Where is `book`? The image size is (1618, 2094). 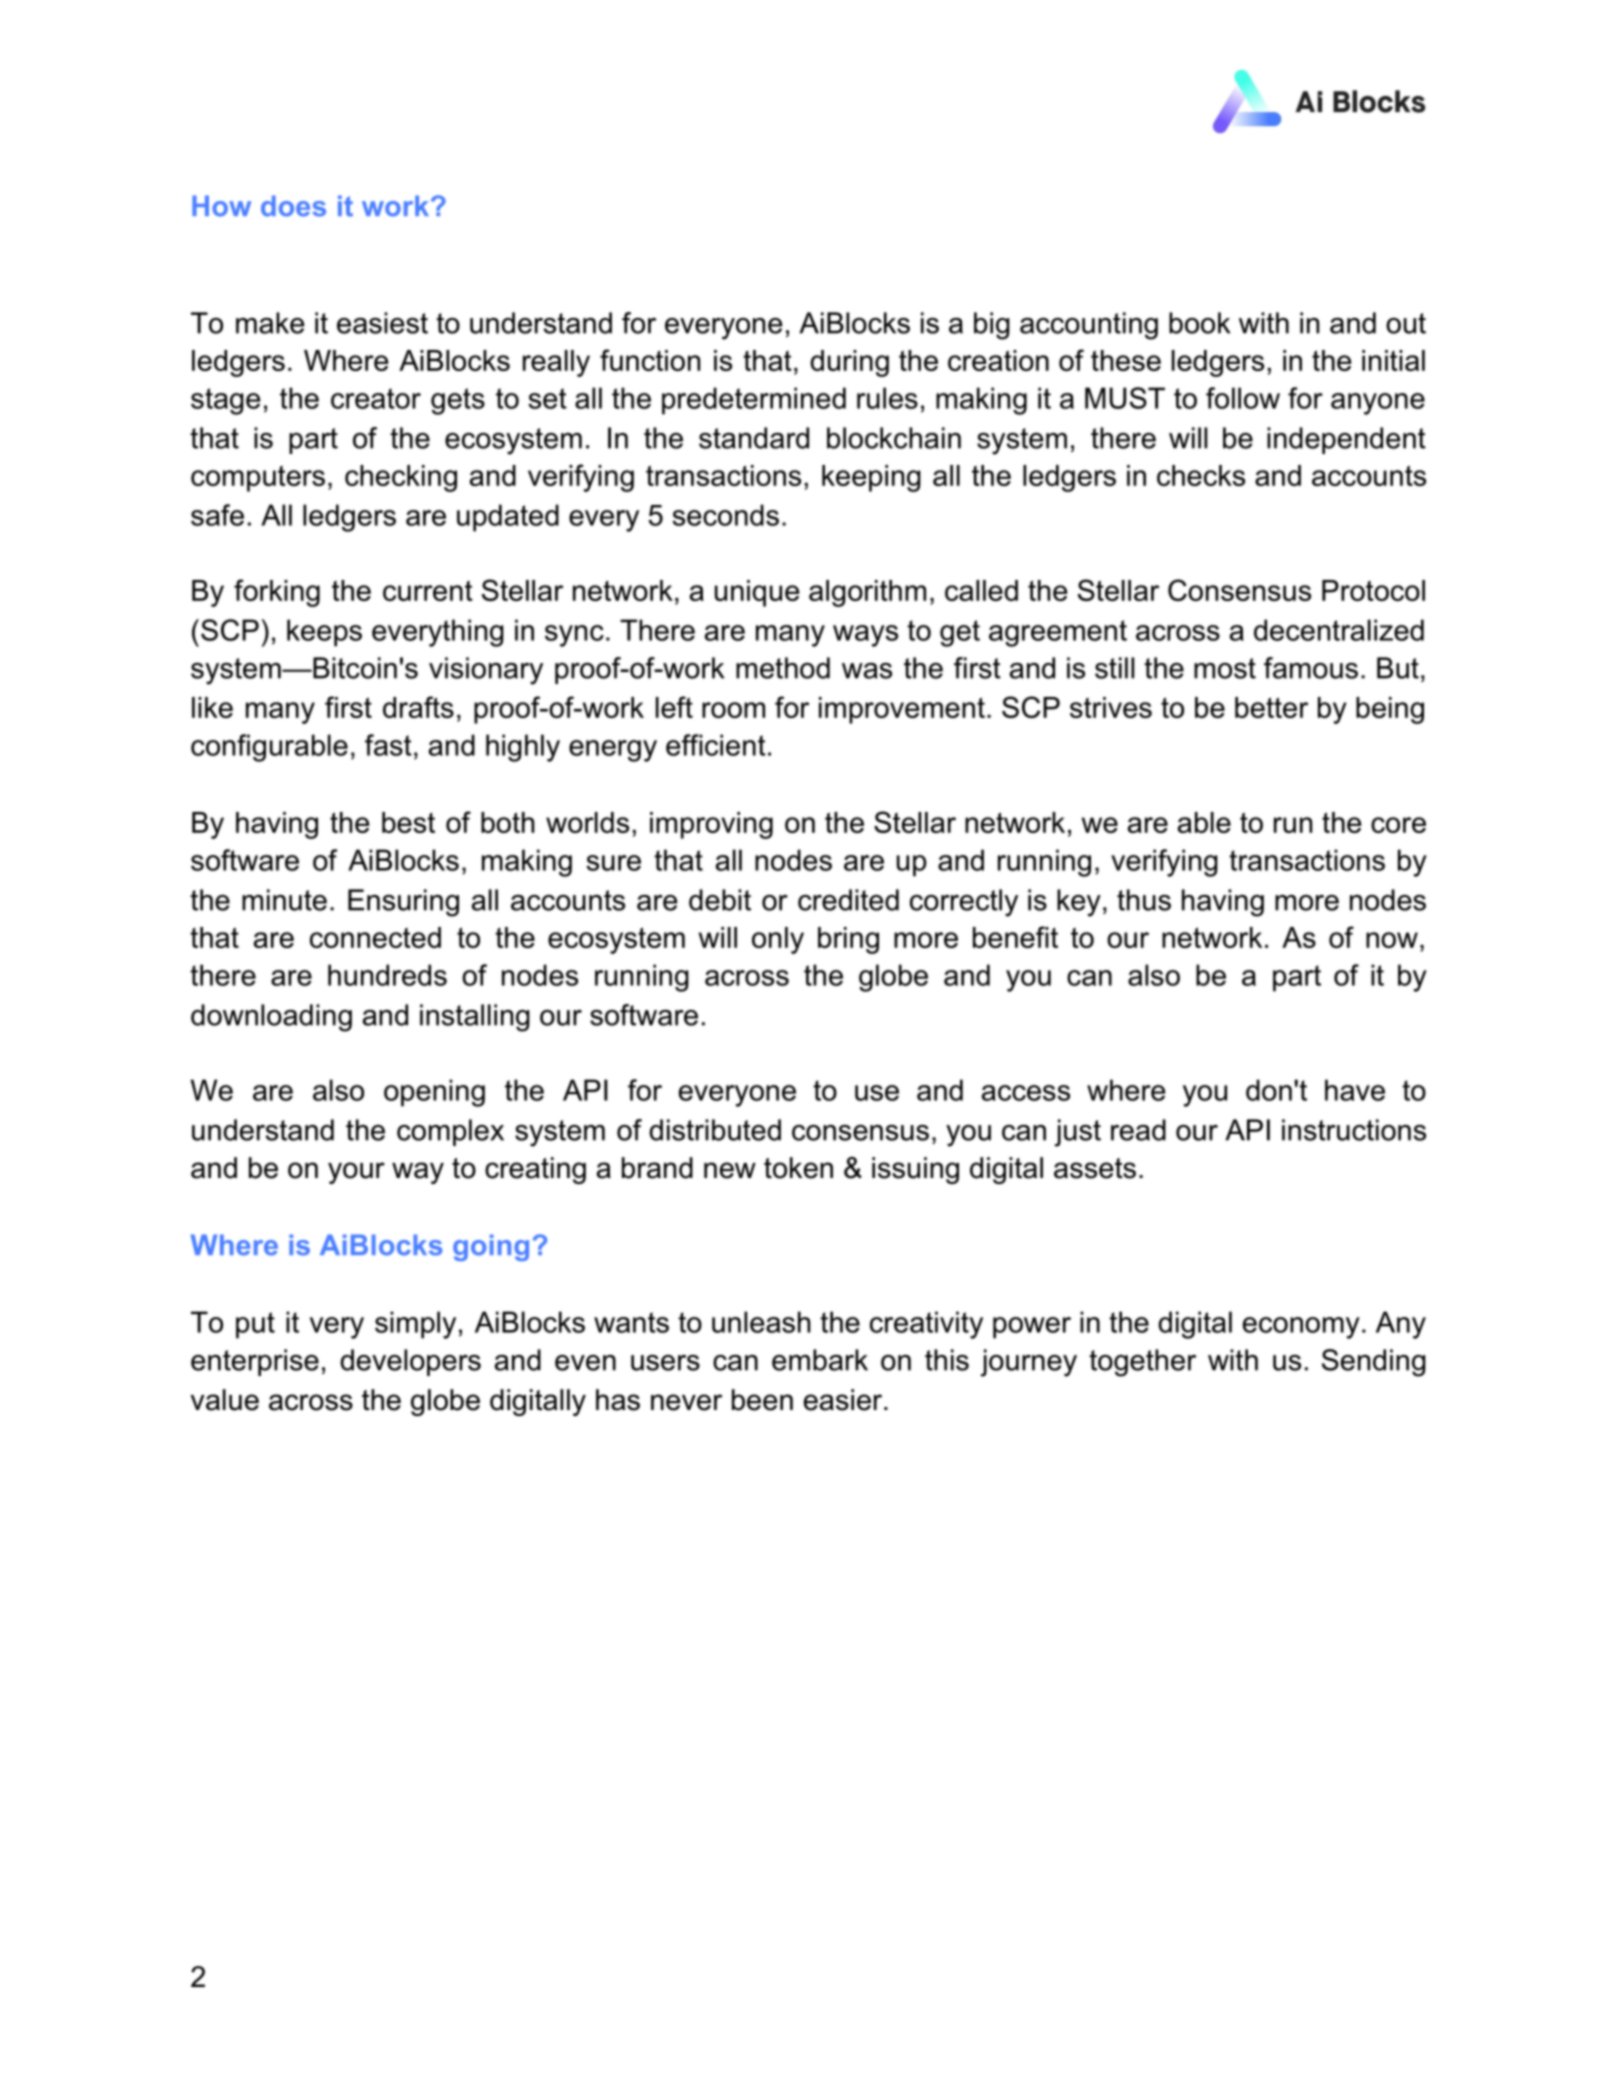
book is located at coordinates (1199, 323).
